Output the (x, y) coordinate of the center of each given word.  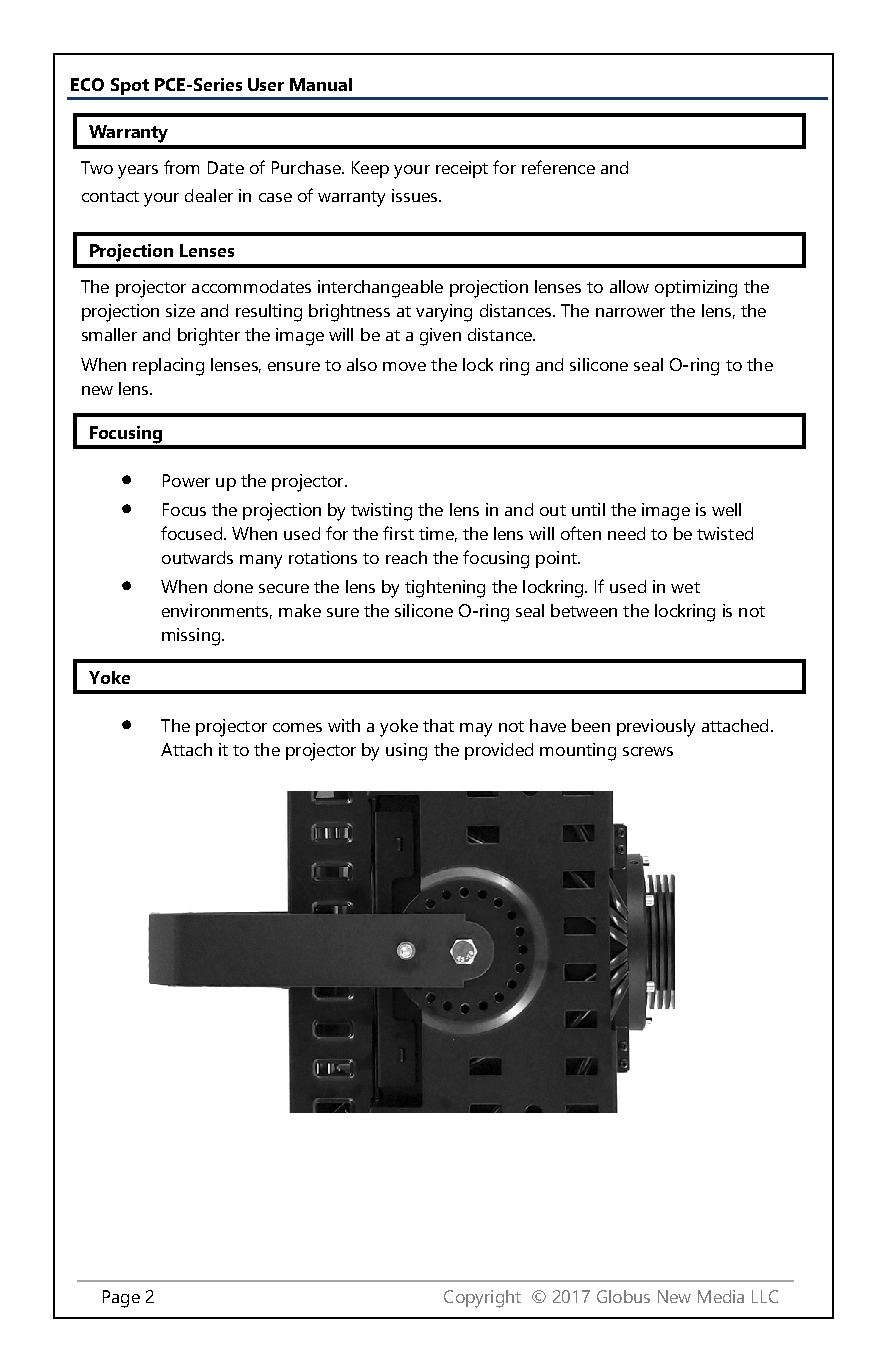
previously (656, 728)
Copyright (482, 1299)
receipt (462, 169)
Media (721, 1296)
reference (558, 167)
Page (121, 1299)
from (181, 167)
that (438, 725)
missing (191, 637)
